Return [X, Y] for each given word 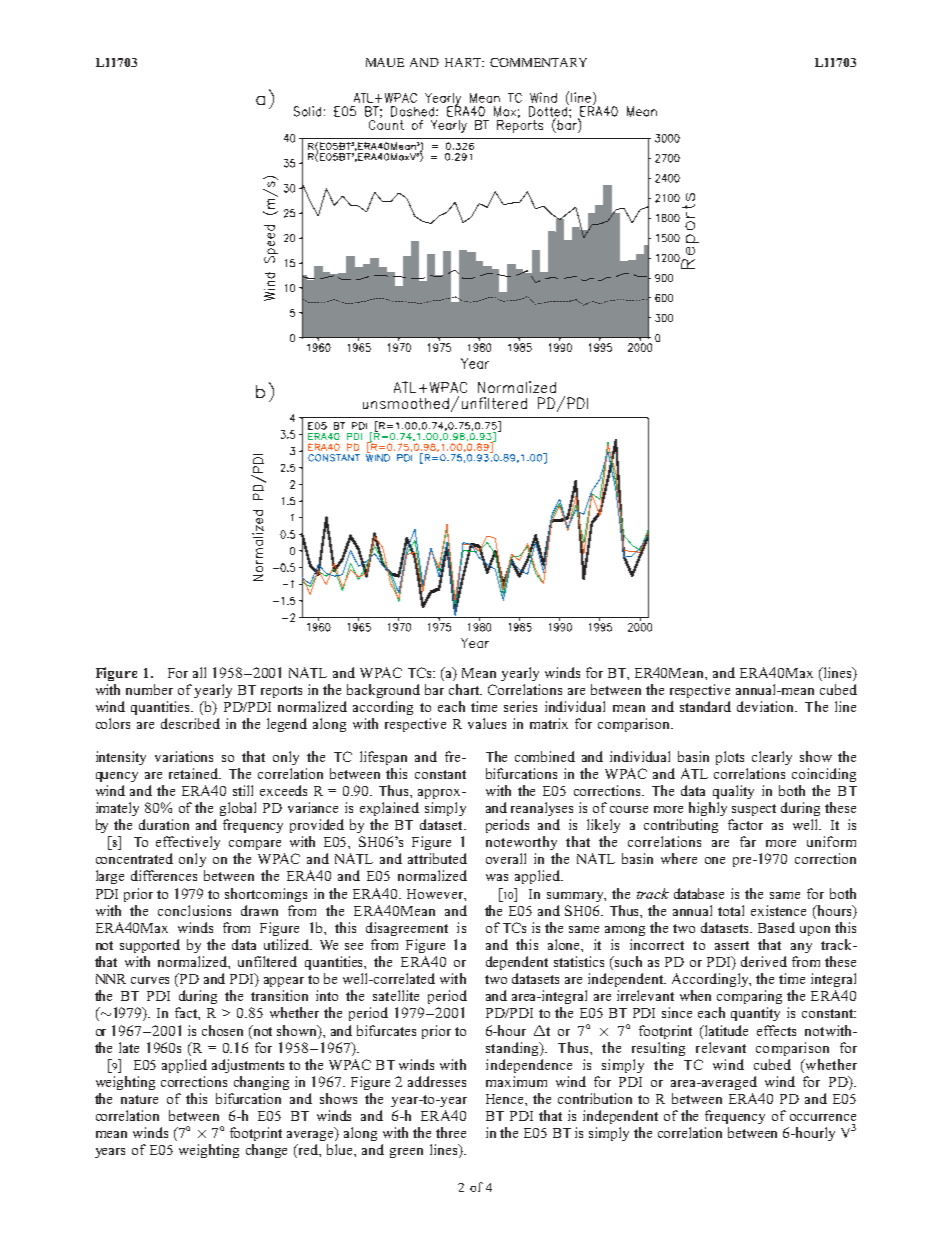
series [520, 706]
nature [139, 1099]
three [451, 1132]
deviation [767, 706]
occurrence [823, 1117]
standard [705, 706]
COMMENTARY [538, 62]
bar [434, 689]
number [149, 689]
